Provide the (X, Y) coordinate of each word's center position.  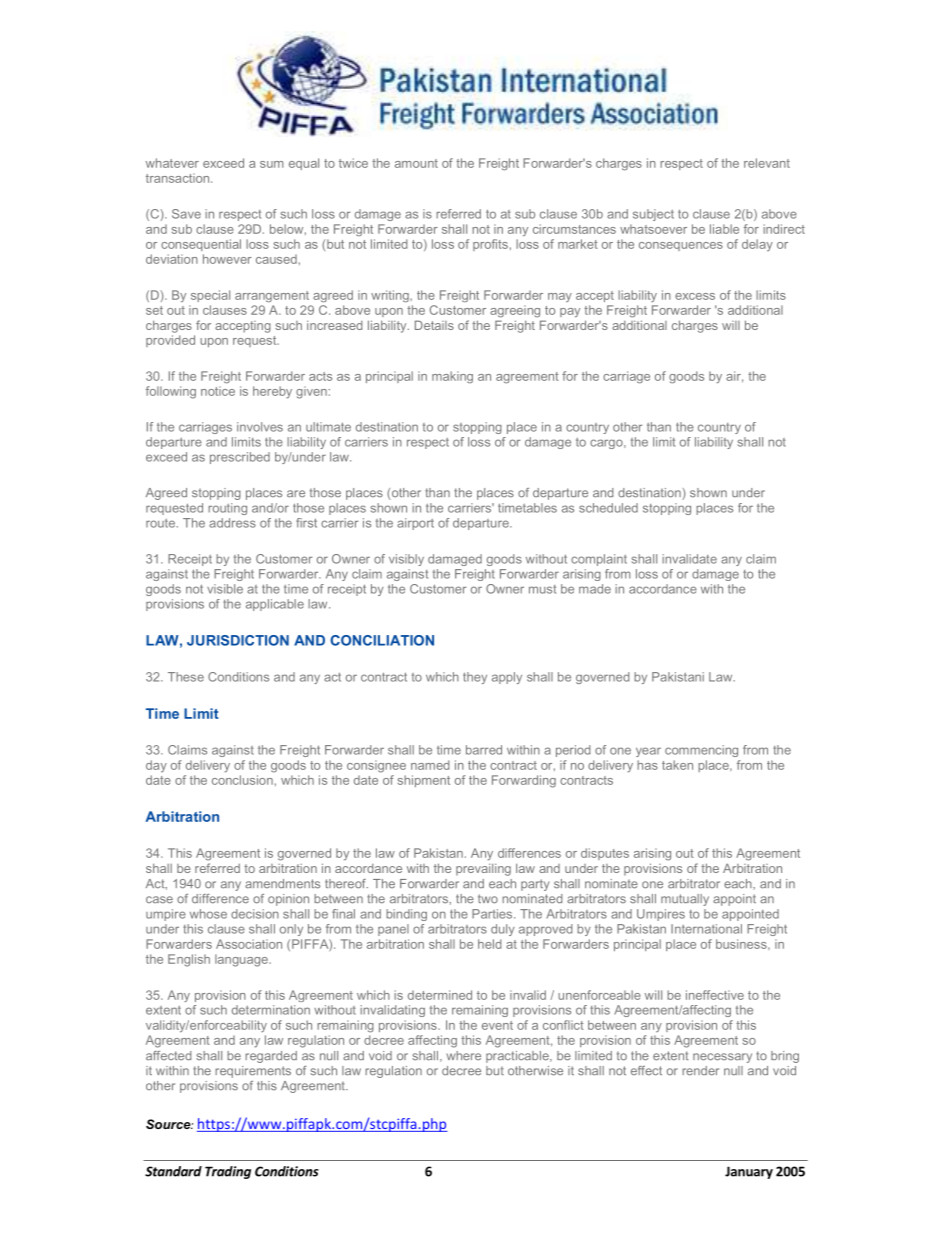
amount (416, 163)
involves (260, 427)
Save (186, 214)
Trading (228, 1172)
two (488, 899)
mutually (685, 900)
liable (724, 229)
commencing (701, 751)
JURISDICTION (238, 640)
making (452, 377)
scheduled (608, 508)
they (475, 678)
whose (208, 914)
